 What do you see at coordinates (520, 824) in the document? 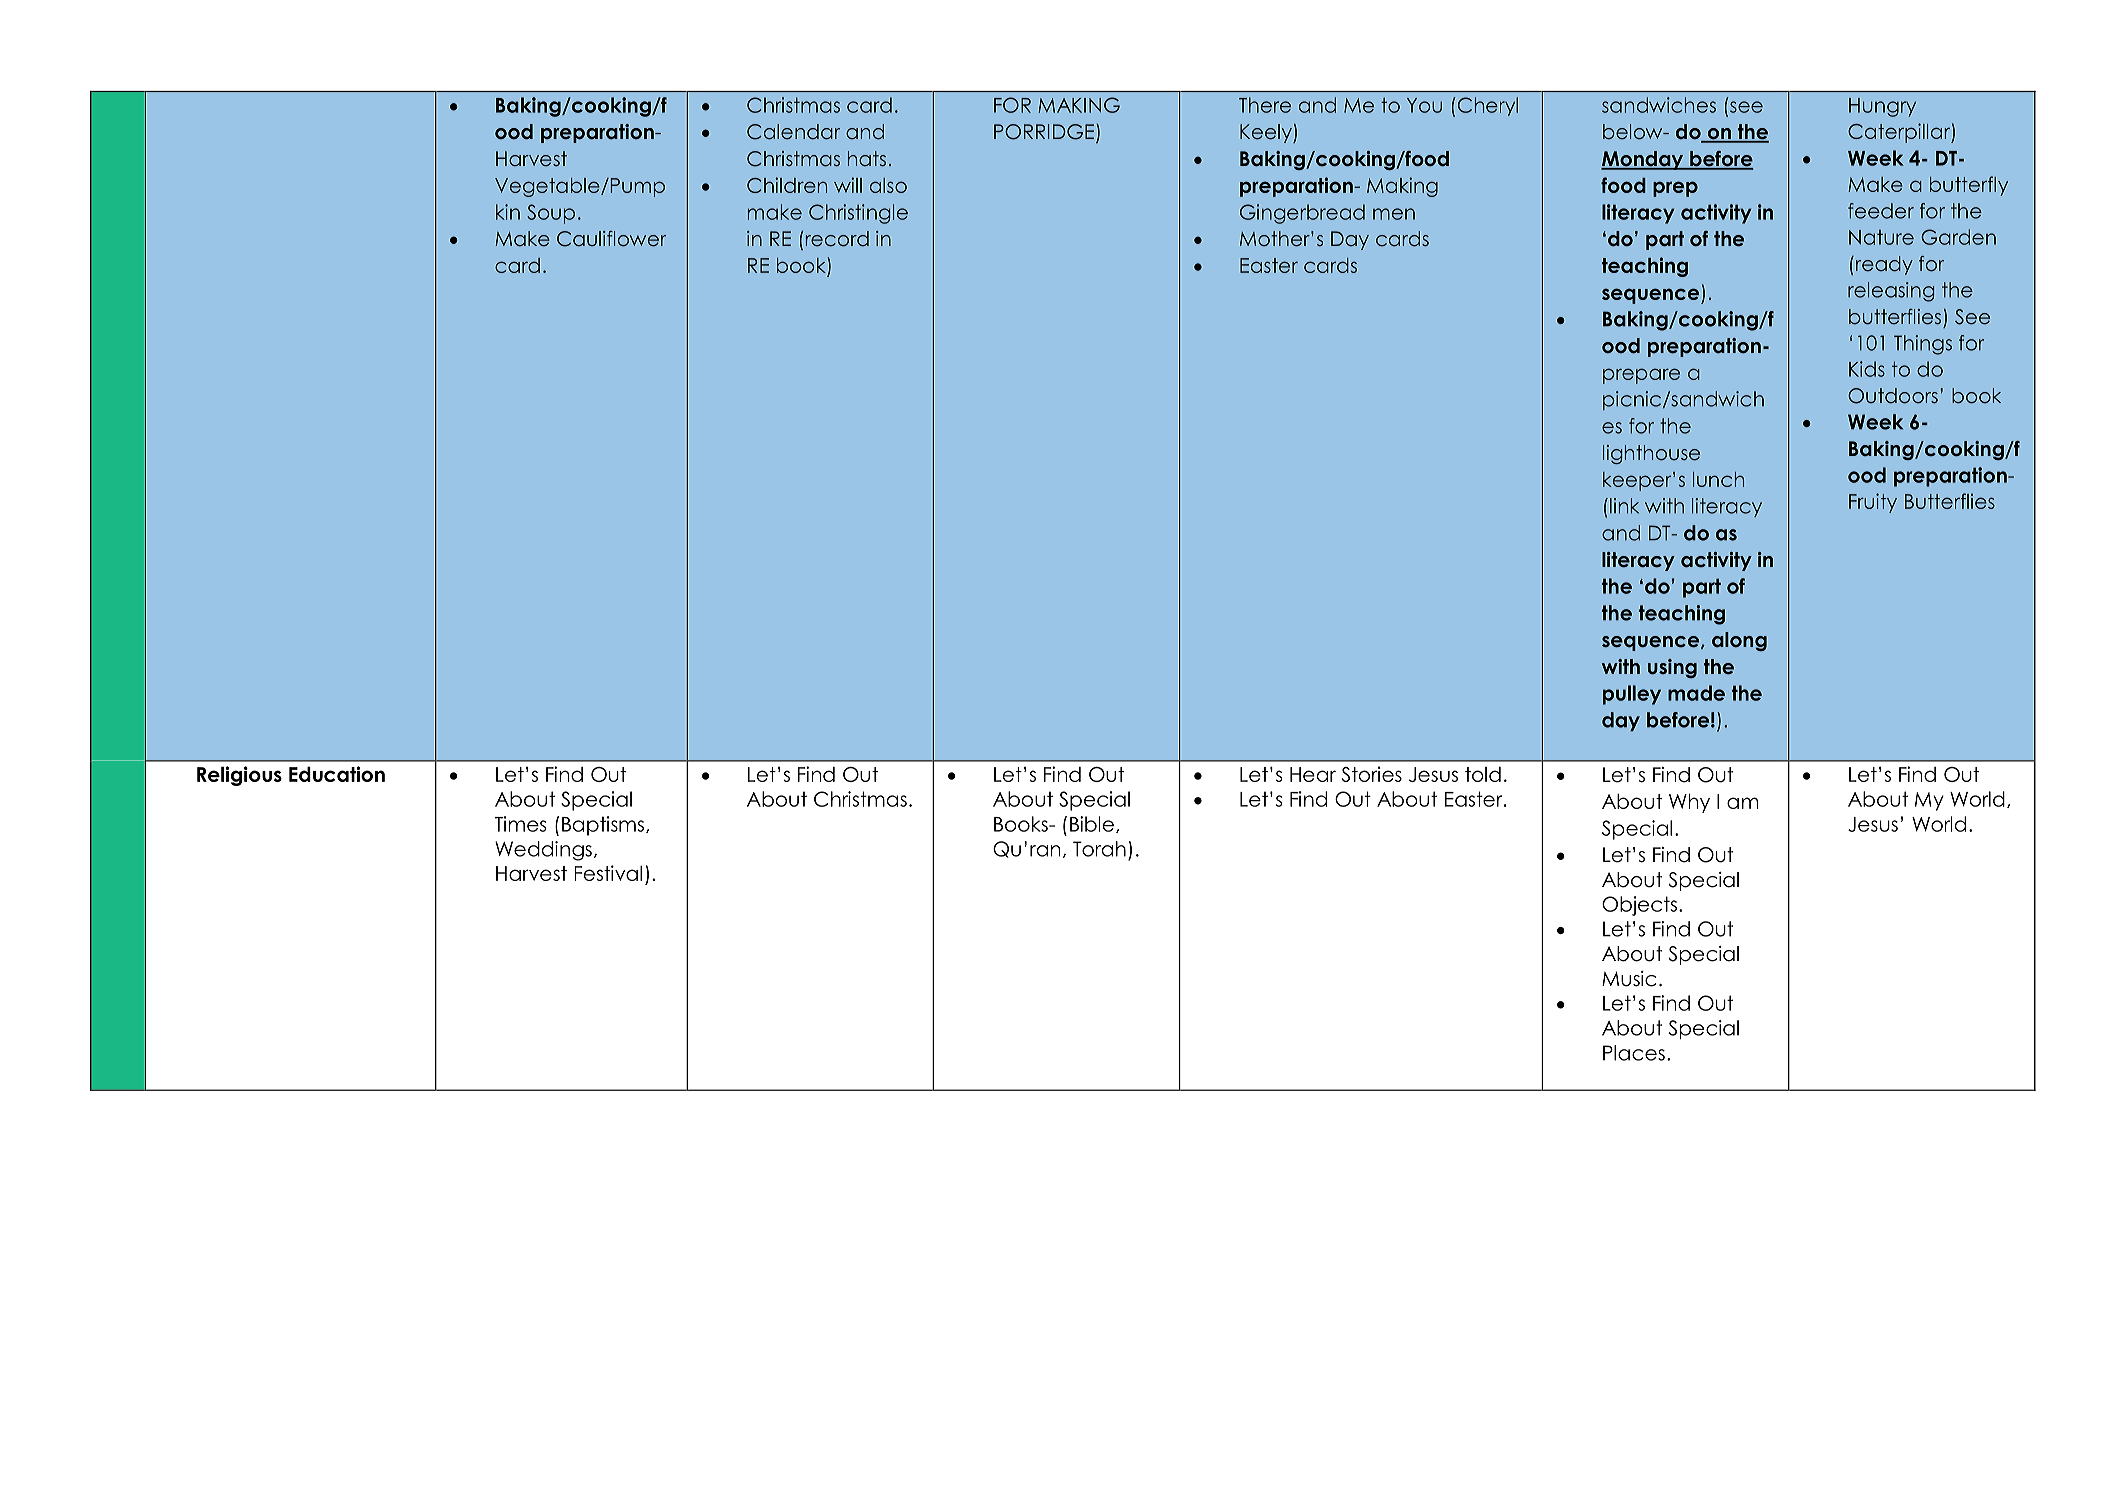
I see `Times` at bounding box center [520, 824].
